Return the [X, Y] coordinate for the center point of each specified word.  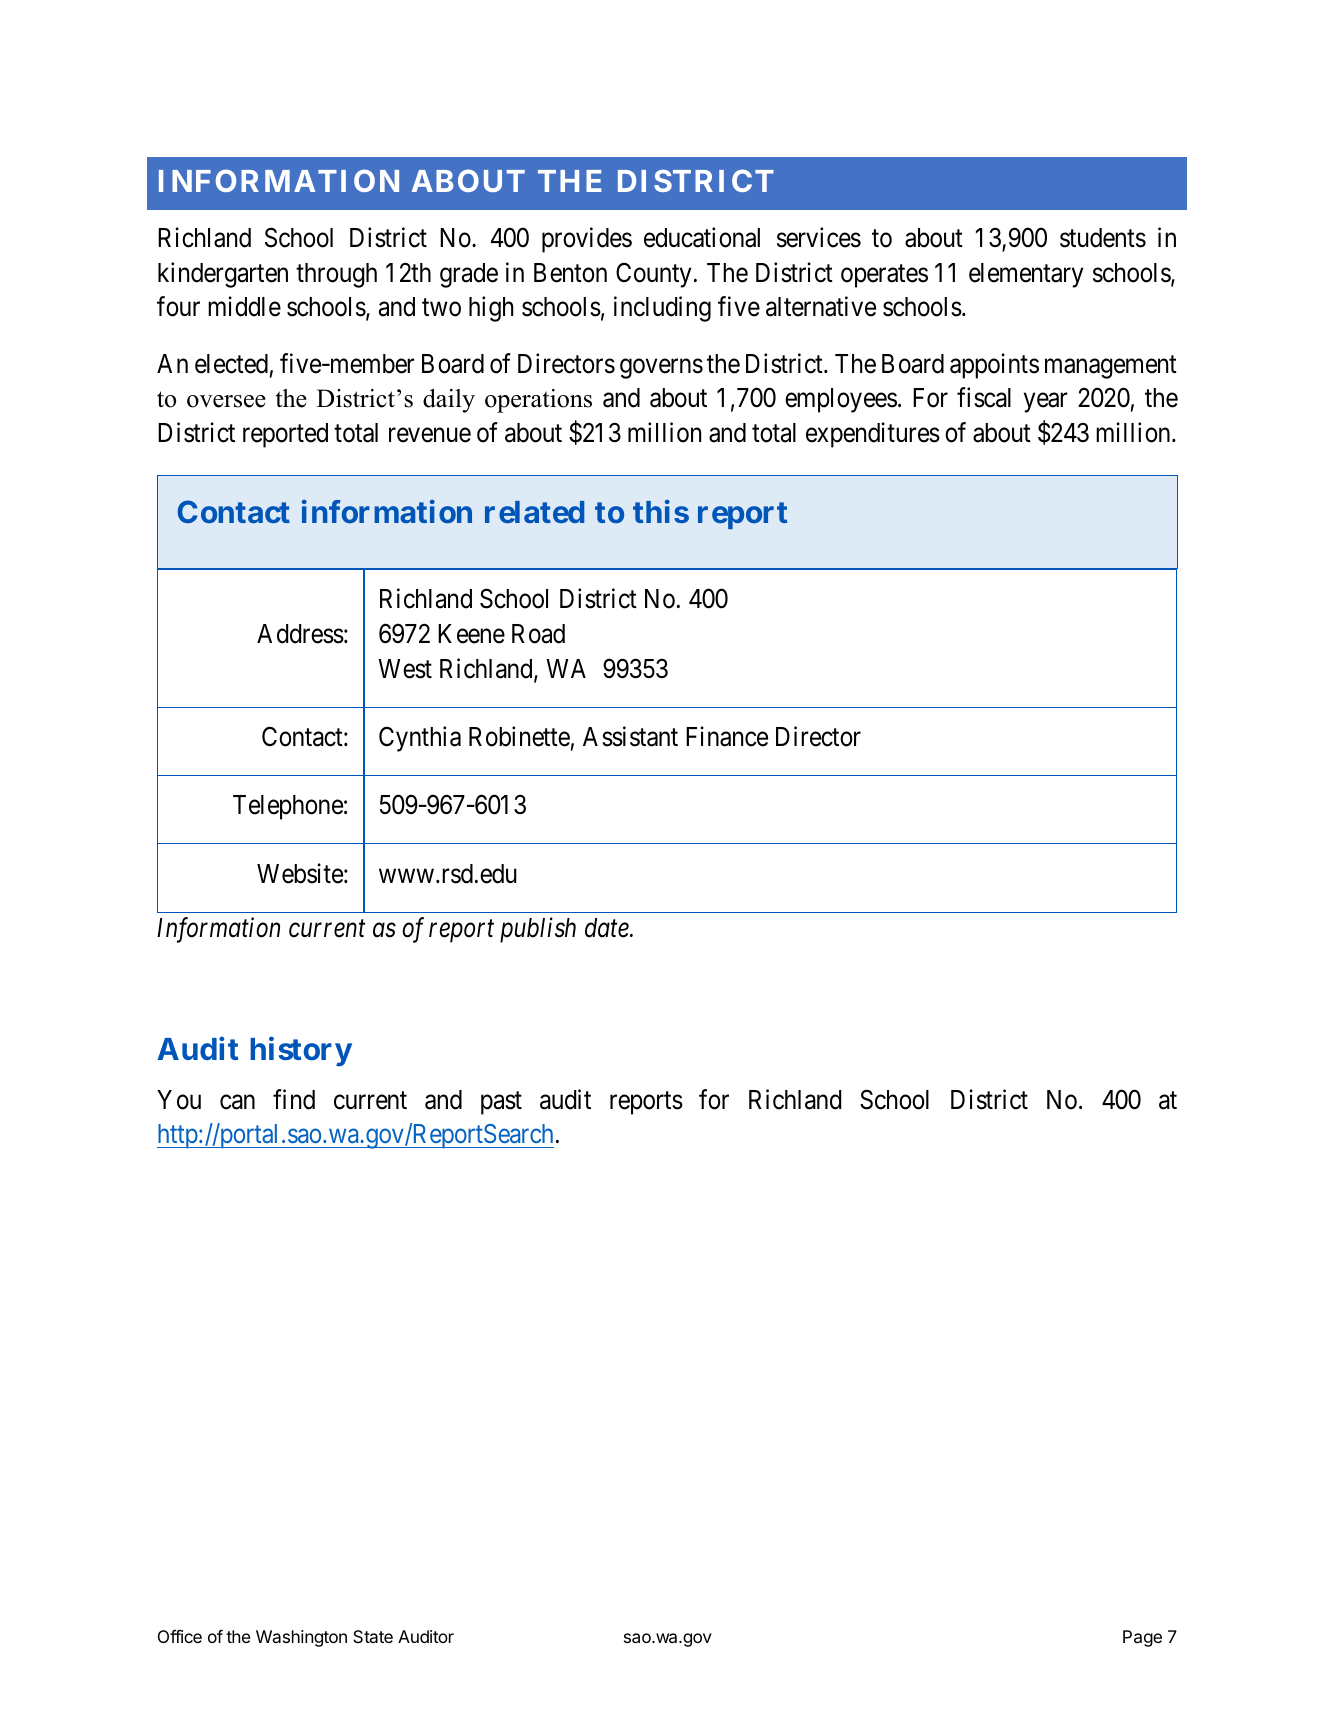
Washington [301, 1638]
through [336, 275]
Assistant [630, 736]
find [294, 1099]
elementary [1026, 275]
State [373, 1636]
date [608, 928]
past [501, 1103]
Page [1142, 1638]
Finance [727, 736]
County [653, 275]
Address [300, 634]
